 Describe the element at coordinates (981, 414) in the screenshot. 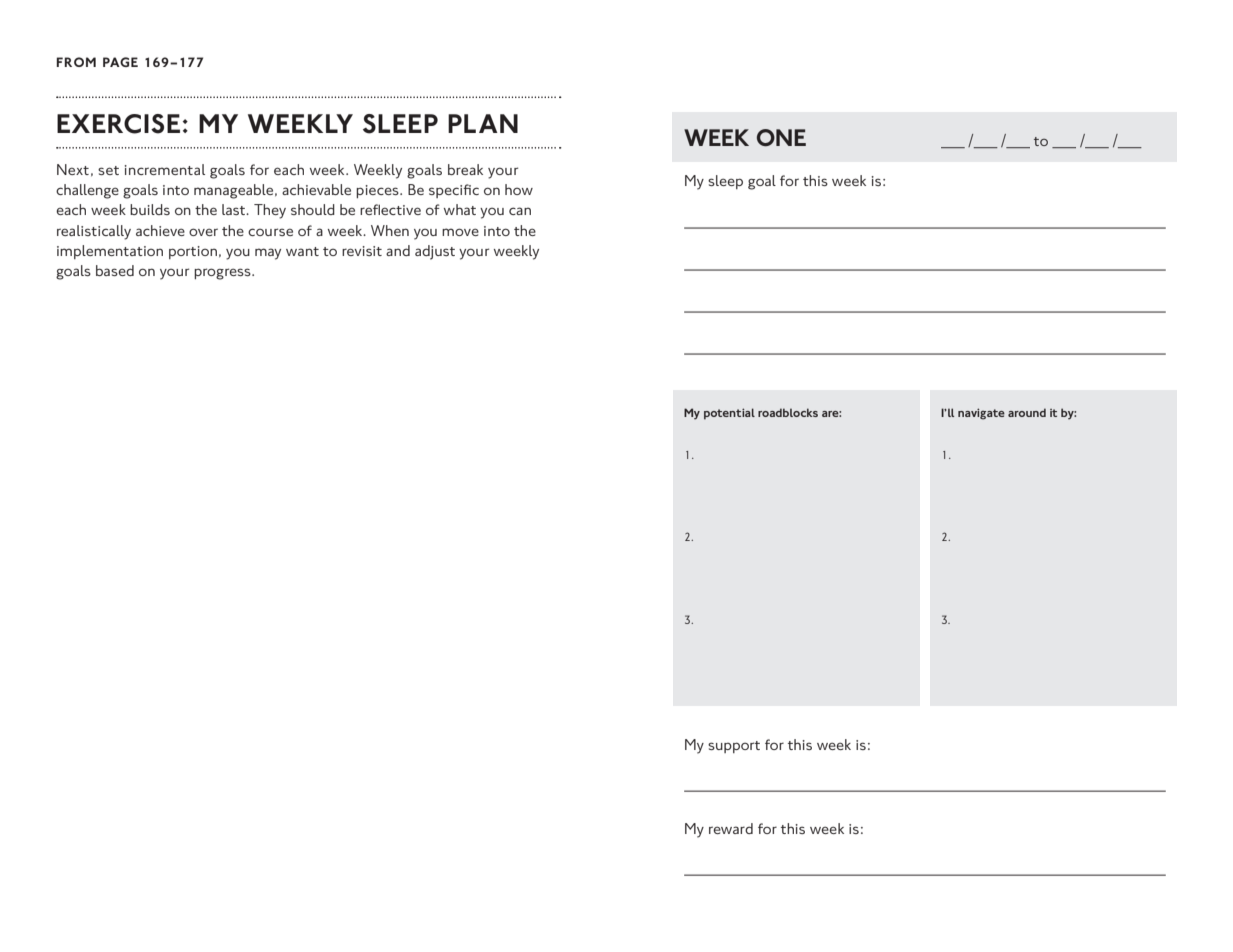

I see `navigate` at that location.
